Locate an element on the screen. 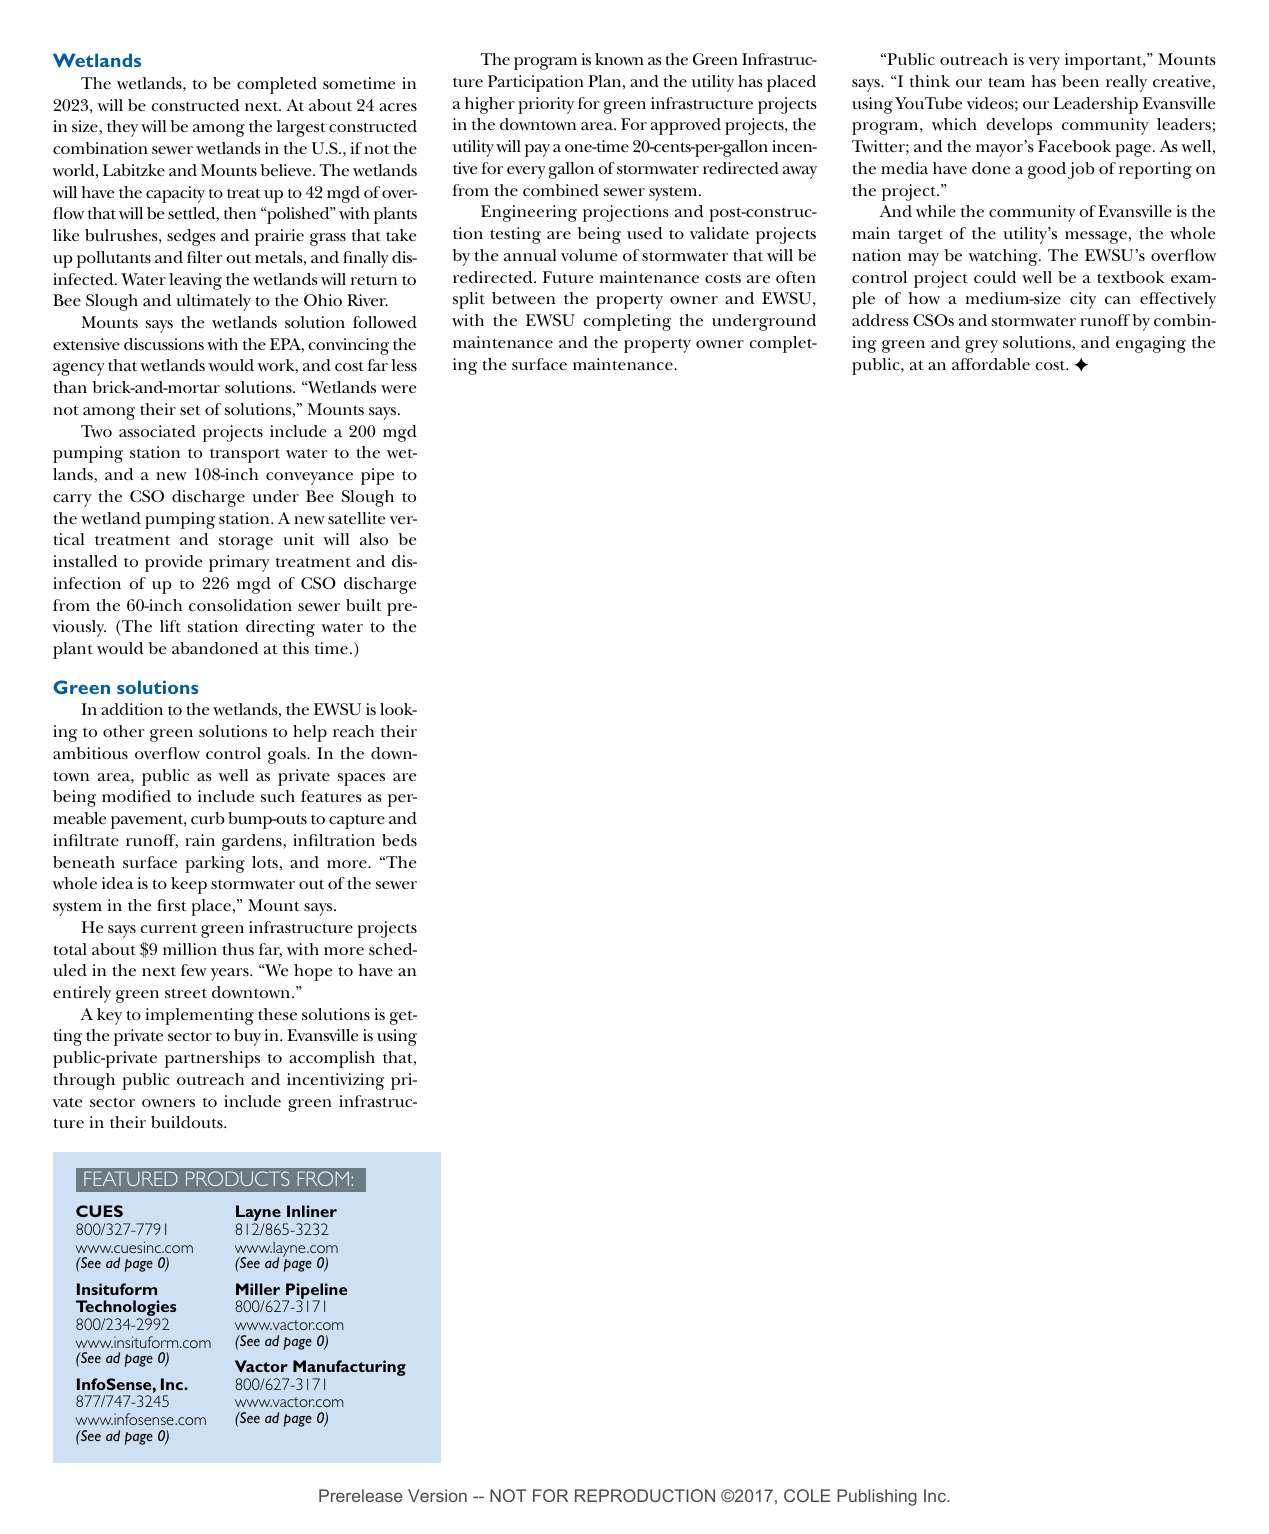 The height and width of the screenshot is (1534, 1269). beds is located at coordinates (399, 840).
